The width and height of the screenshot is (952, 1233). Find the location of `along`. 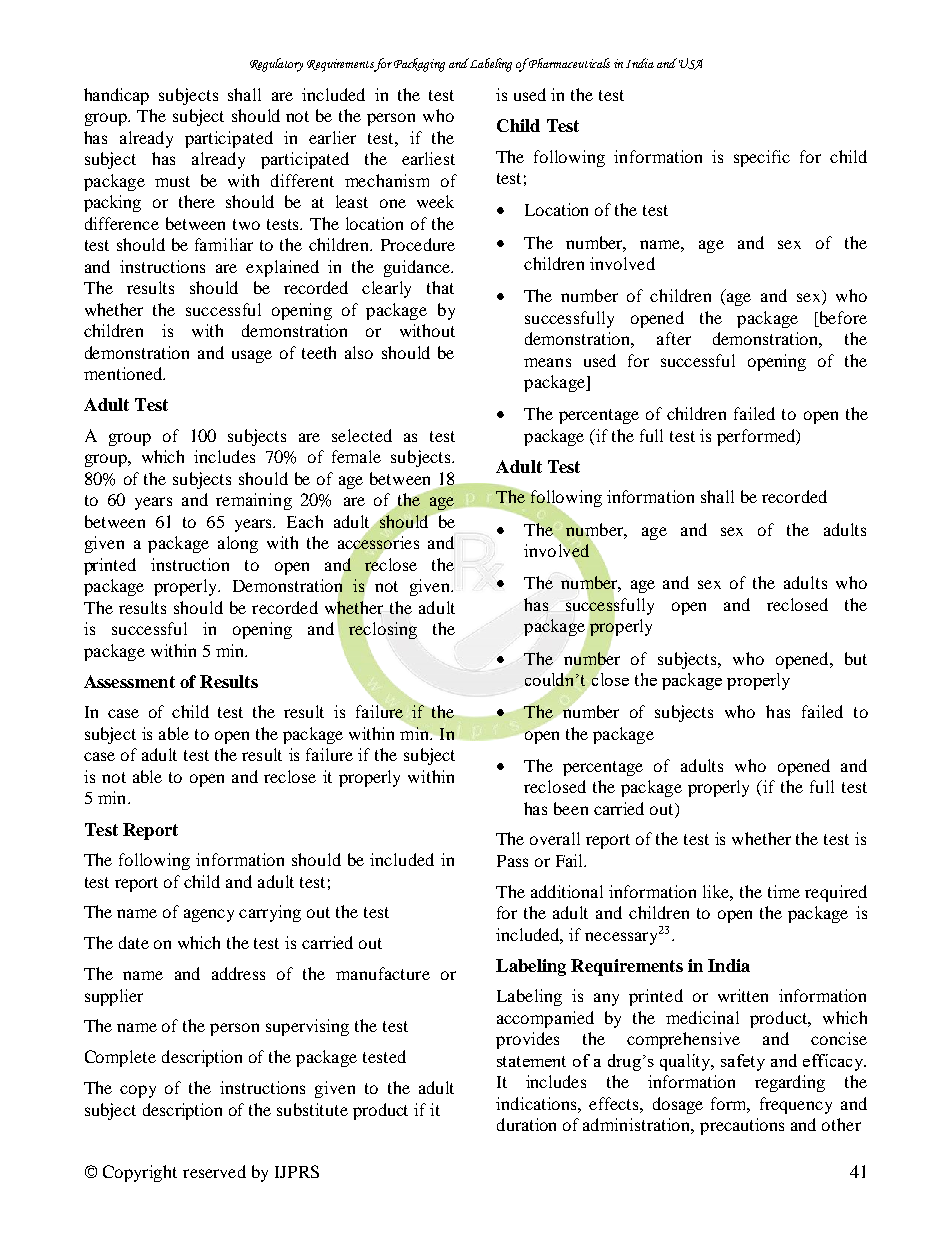

along is located at coordinates (238, 544).
